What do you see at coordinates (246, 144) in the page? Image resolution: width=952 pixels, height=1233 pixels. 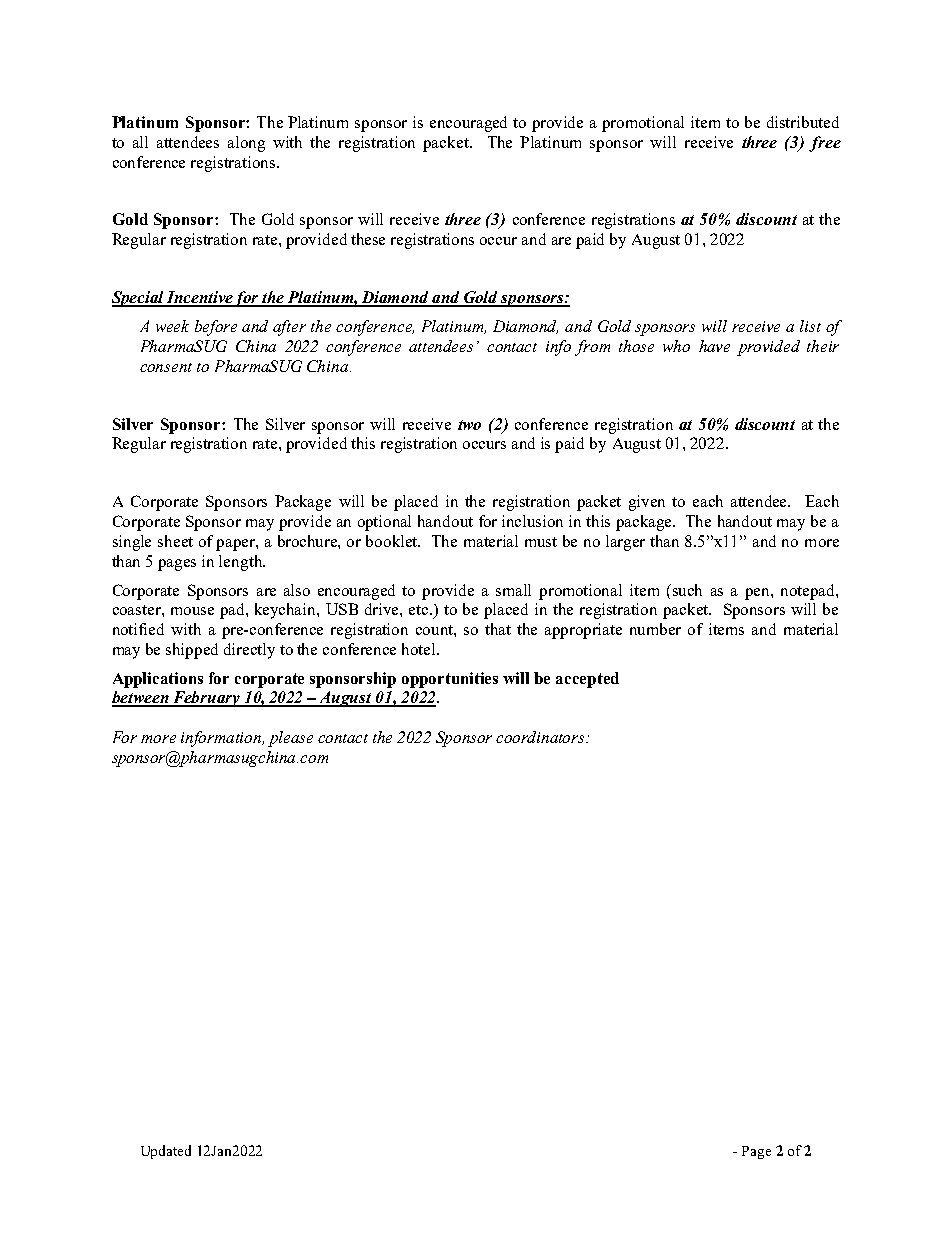 I see `along` at bounding box center [246, 144].
